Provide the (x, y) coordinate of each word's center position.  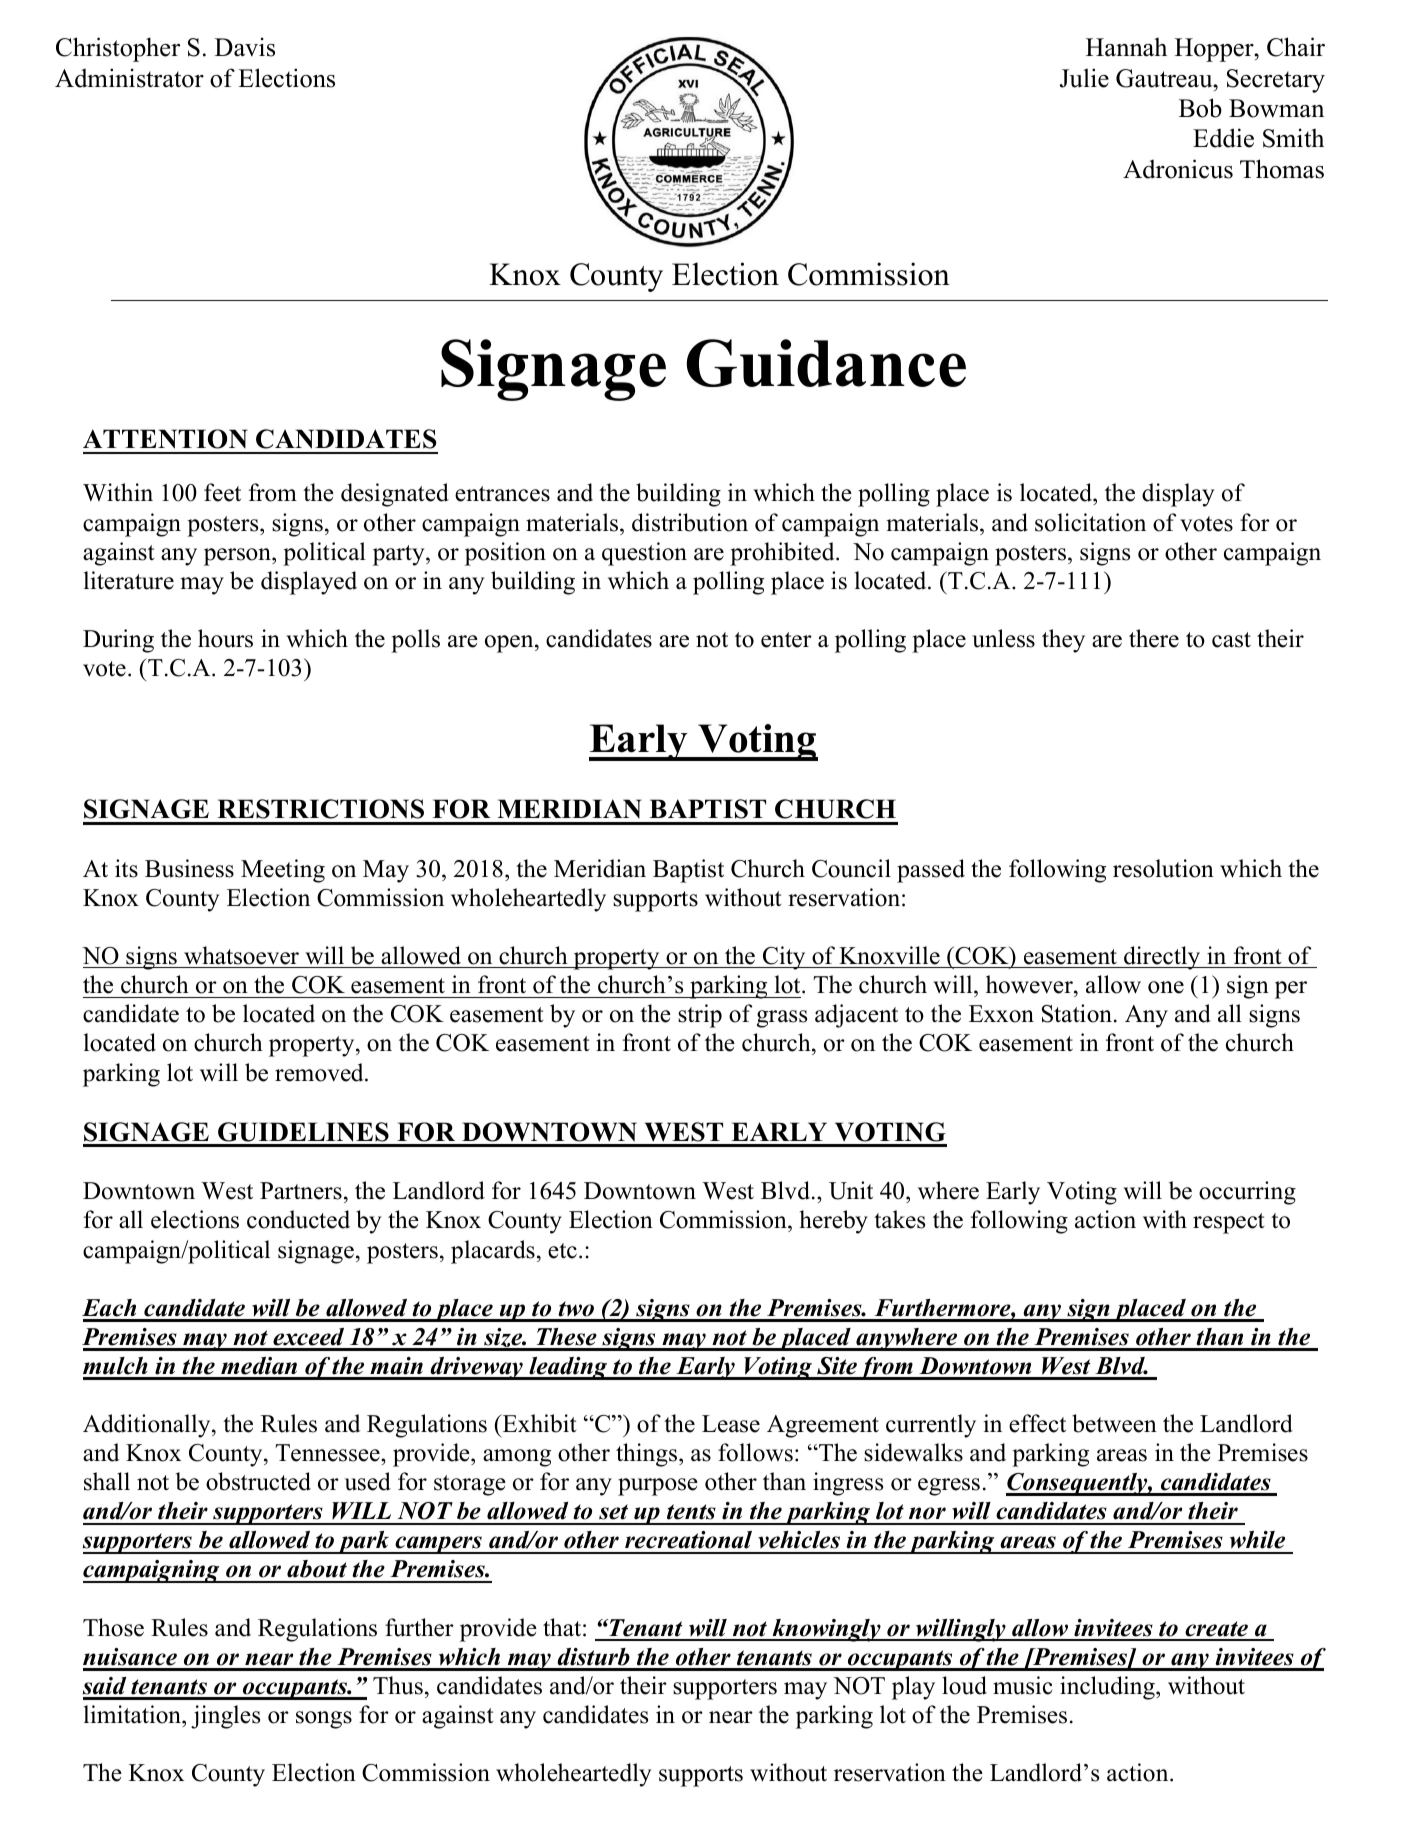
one (1166, 987)
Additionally (148, 1426)
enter (786, 640)
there (1154, 638)
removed (320, 1072)
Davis (245, 47)
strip (700, 1016)
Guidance (826, 363)
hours (225, 638)
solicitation (1090, 522)
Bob (1200, 108)
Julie (1084, 78)
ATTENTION (165, 439)
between (1114, 1423)
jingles (225, 1717)
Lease (731, 1424)
